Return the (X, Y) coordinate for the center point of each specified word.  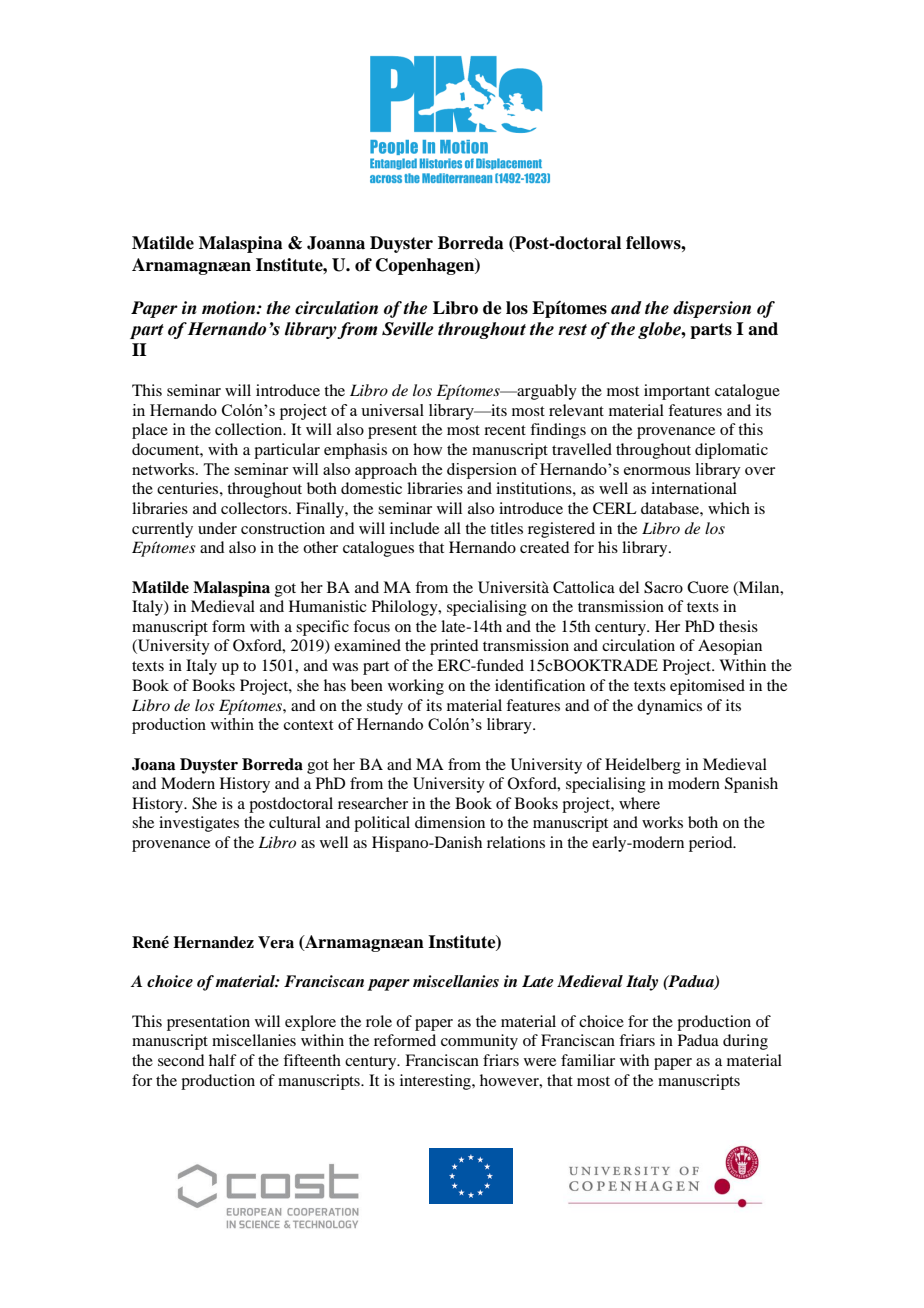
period (712, 844)
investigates (199, 824)
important (677, 392)
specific (322, 628)
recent (505, 430)
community (479, 1042)
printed (454, 647)
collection (250, 429)
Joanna (336, 243)
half (223, 1060)
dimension (450, 822)
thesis (738, 626)
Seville (408, 329)
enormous (657, 471)
